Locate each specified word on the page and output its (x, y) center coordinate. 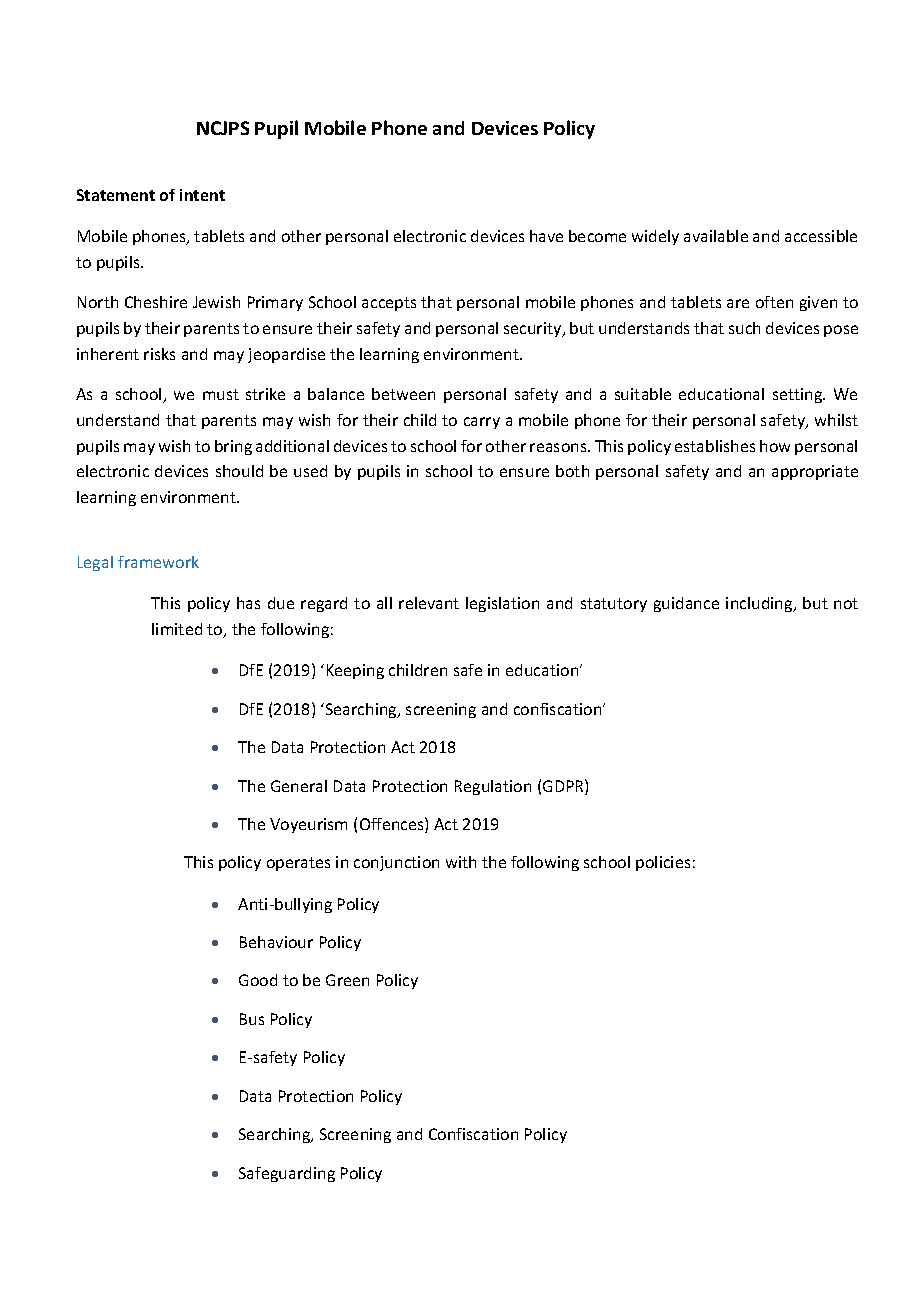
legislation (502, 604)
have (546, 236)
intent (202, 195)
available (716, 236)
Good (258, 980)
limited (177, 629)
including (760, 604)
